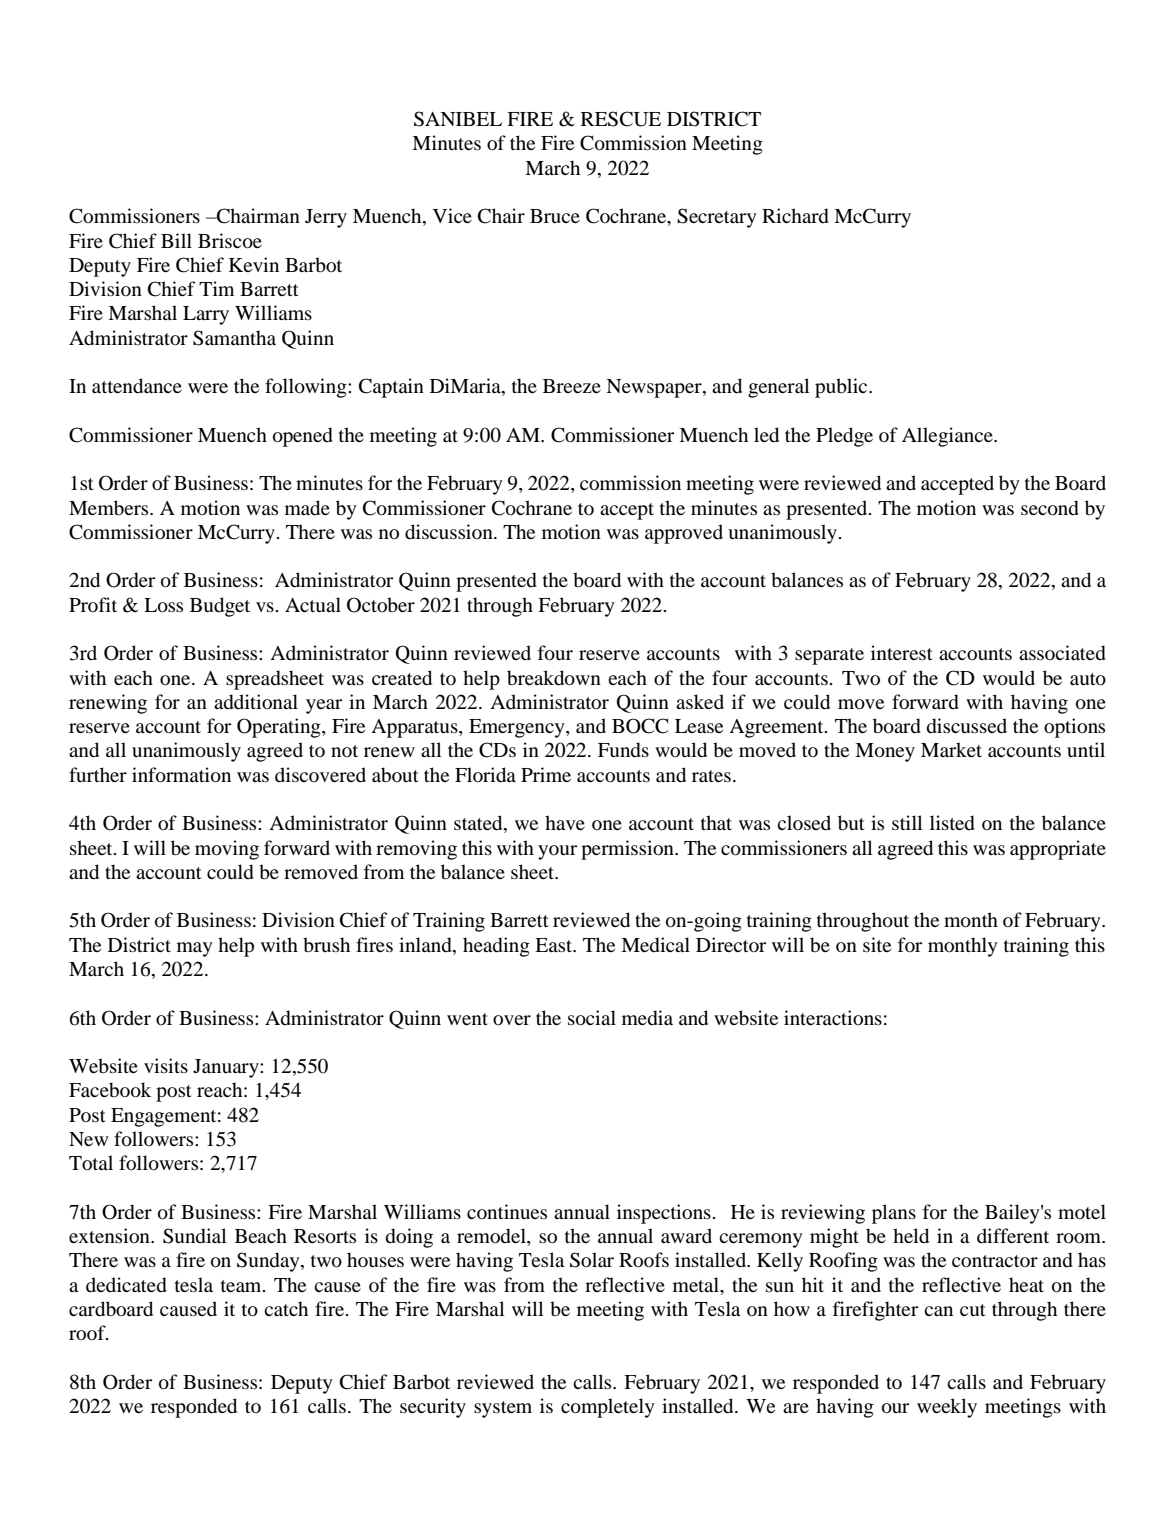  Describe the element at coordinates (181, 775) in the screenshot. I see `information` at that location.
